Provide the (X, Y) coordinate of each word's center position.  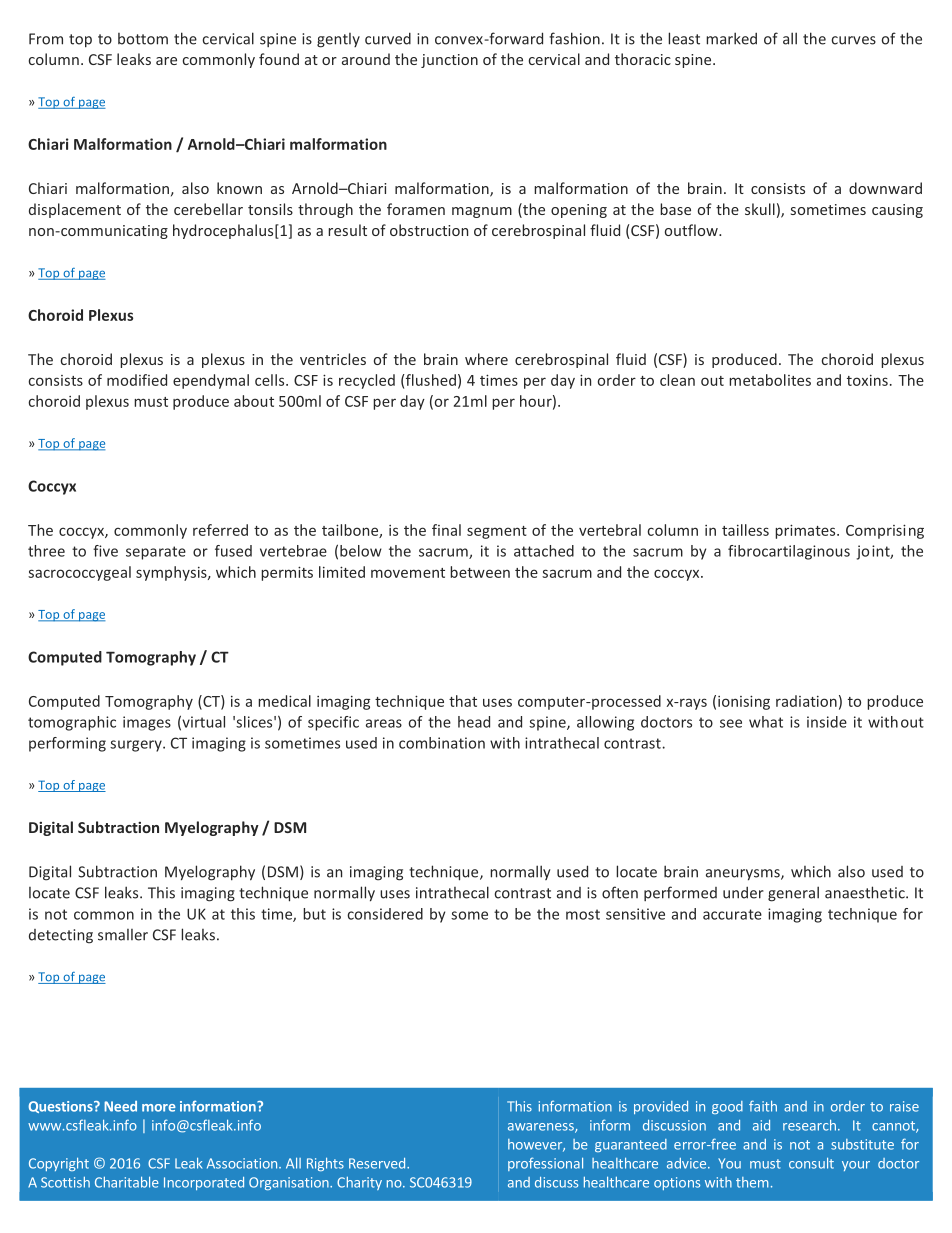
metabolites (770, 380)
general (793, 894)
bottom (143, 39)
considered (385, 914)
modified (137, 380)
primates (806, 531)
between (480, 572)
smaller (123, 935)
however (536, 1145)
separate (156, 553)
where (486, 359)
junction (449, 61)
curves (853, 40)
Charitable (127, 1182)
